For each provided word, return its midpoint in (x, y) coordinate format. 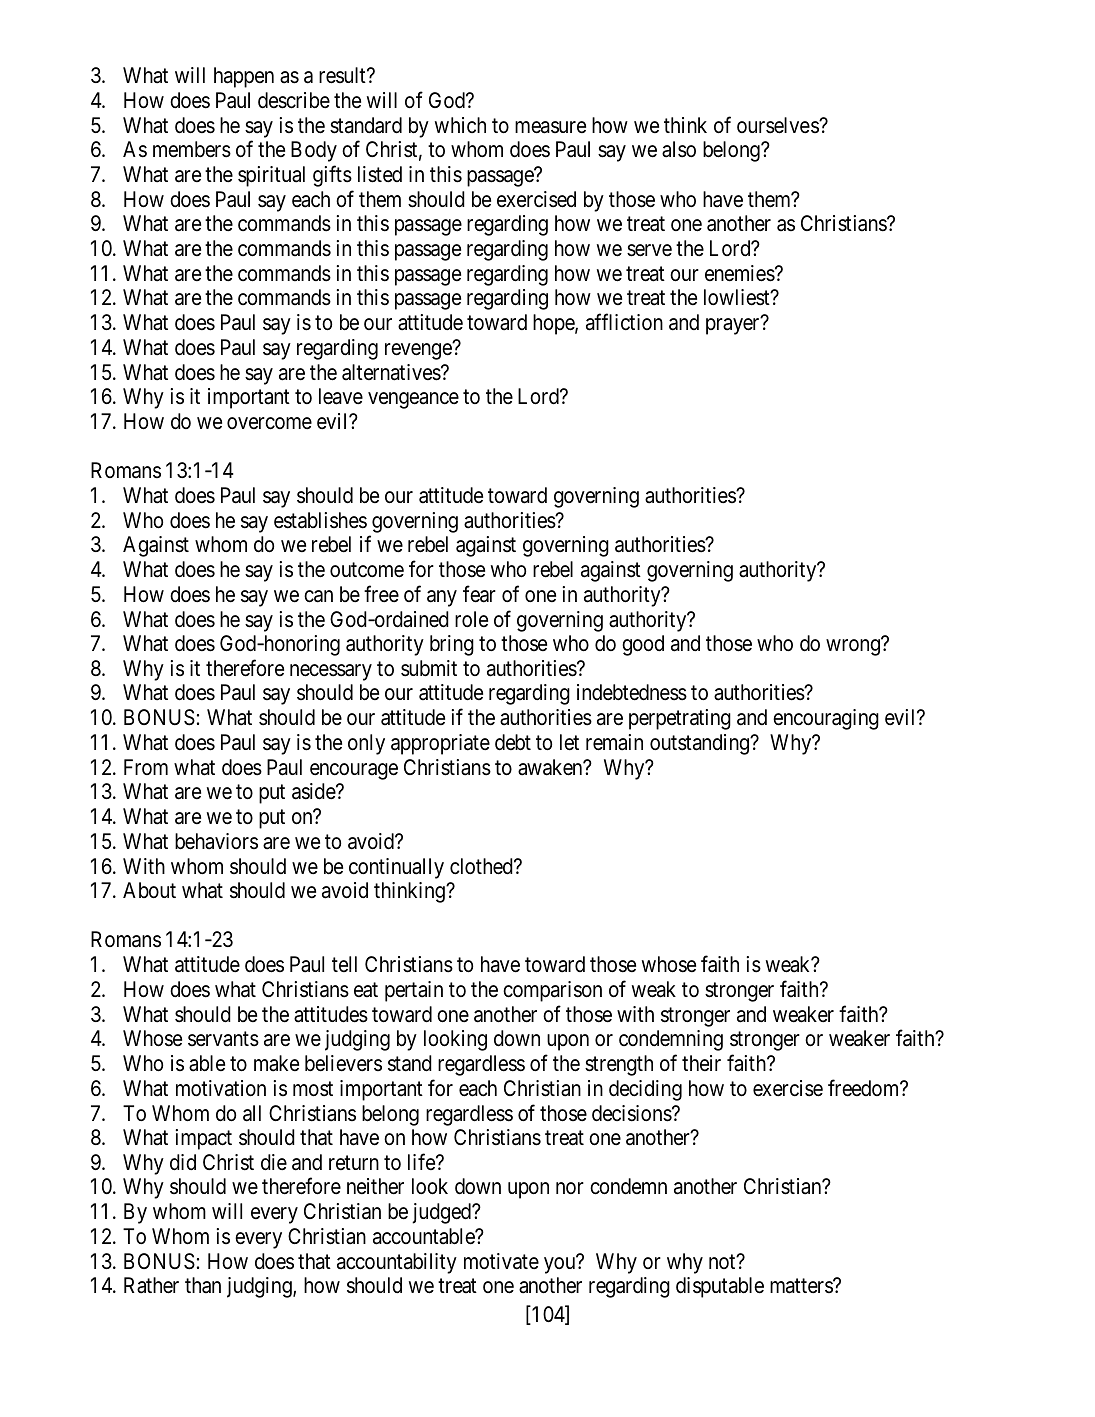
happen (244, 77)
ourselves (778, 125)
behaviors (216, 841)
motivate (501, 1261)
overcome (269, 423)
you (561, 1265)
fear (479, 594)
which (460, 125)
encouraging (826, 719)
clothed (482, 866)
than (203, 1285)
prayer (734, 326)
